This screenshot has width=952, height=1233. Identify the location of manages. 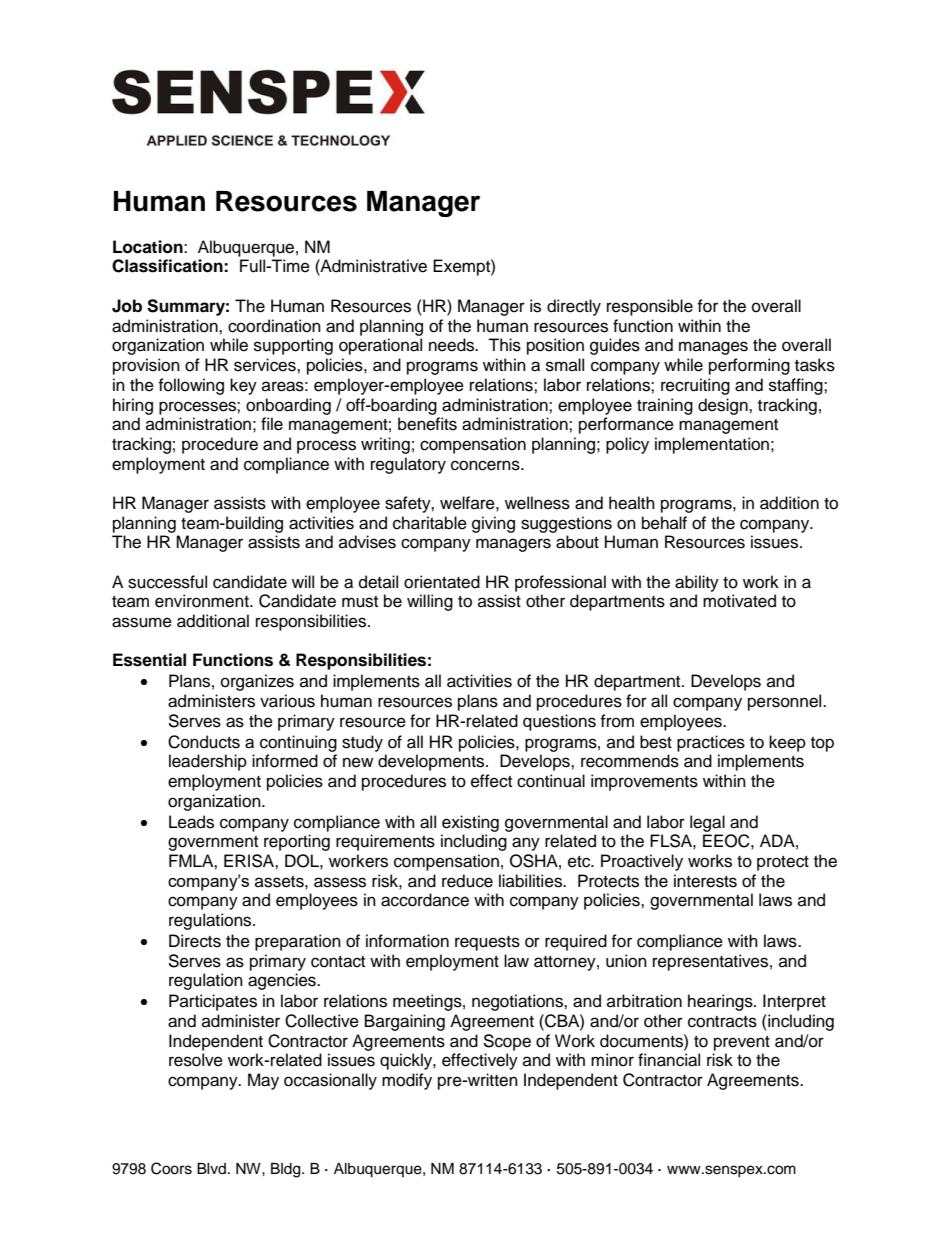
(713, 348).
